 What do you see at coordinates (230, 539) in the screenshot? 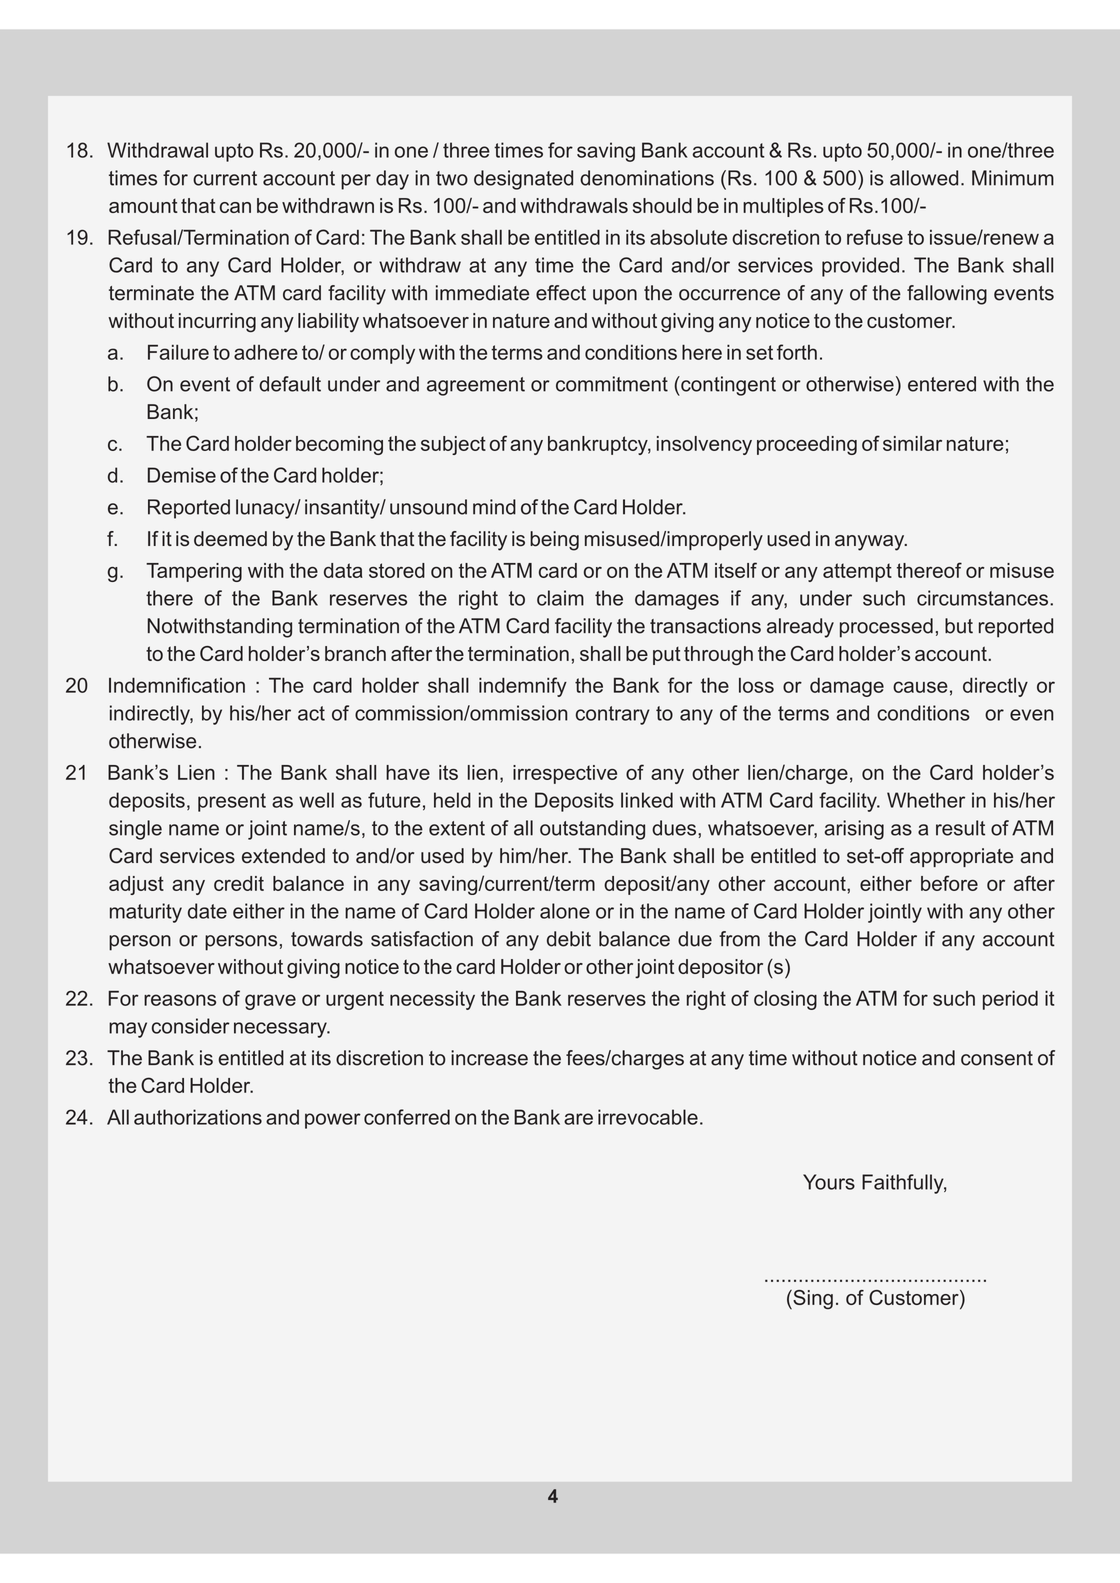
I see `deemed` at bounding box center [230, 539].
